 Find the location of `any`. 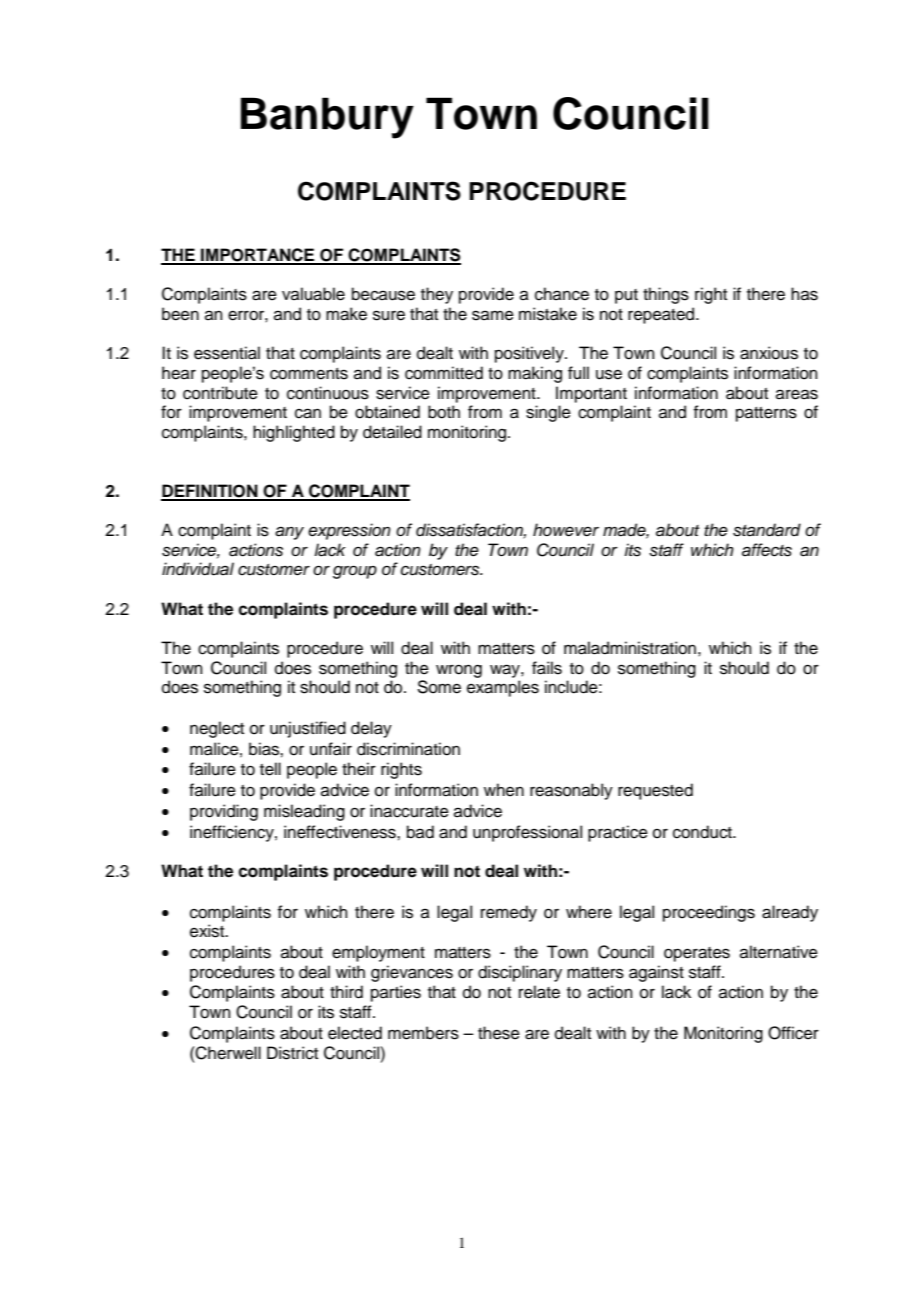

any is located at coordinates (289, 533).
